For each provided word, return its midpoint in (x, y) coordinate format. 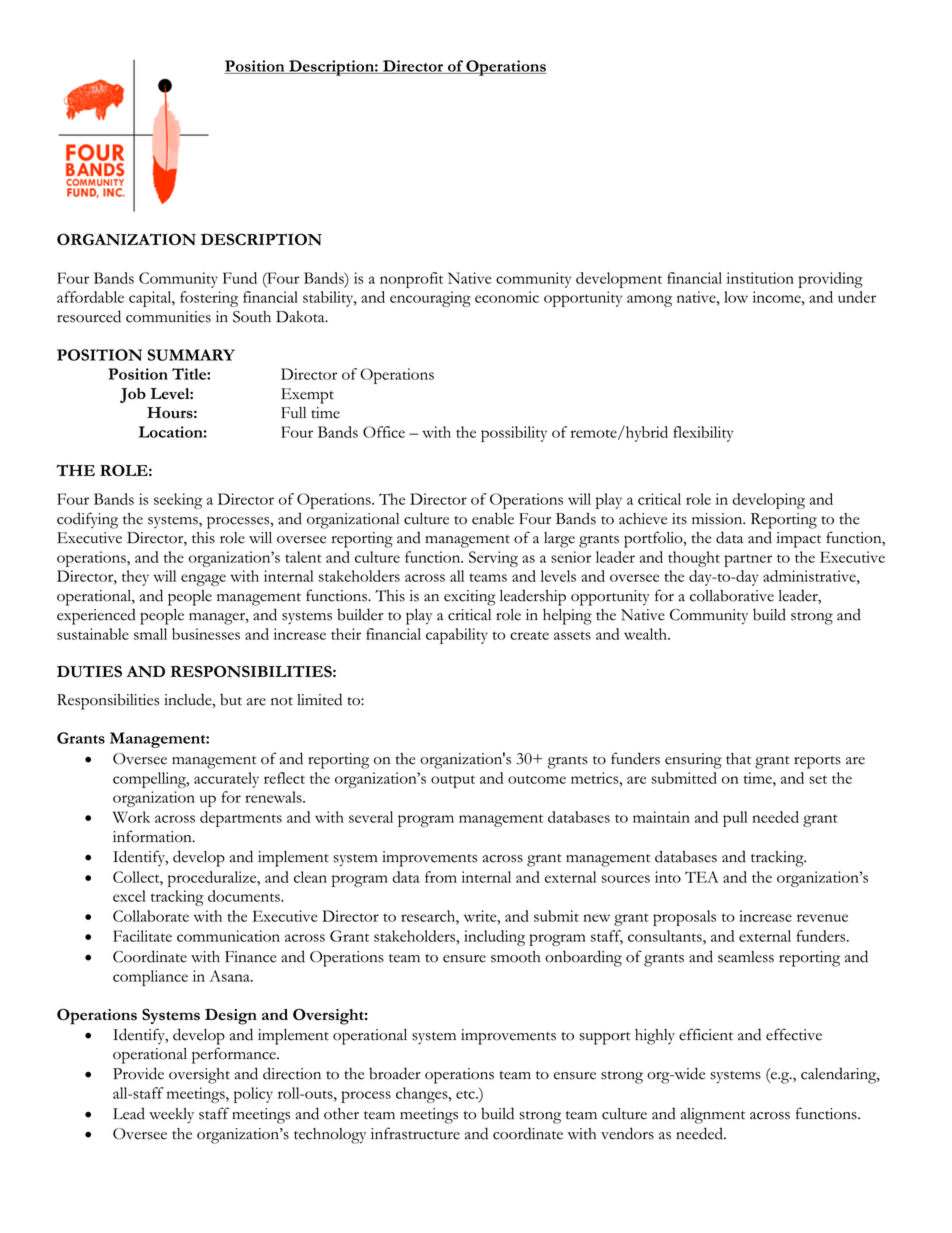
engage (203, 580)
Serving (493, 559)
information (153, 836)
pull (735, 819)
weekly (171, 1116)
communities (168, 317)
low (736, 297)
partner (748, 560)
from (441, 877)
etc (466, 1094)
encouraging (430, 299)
